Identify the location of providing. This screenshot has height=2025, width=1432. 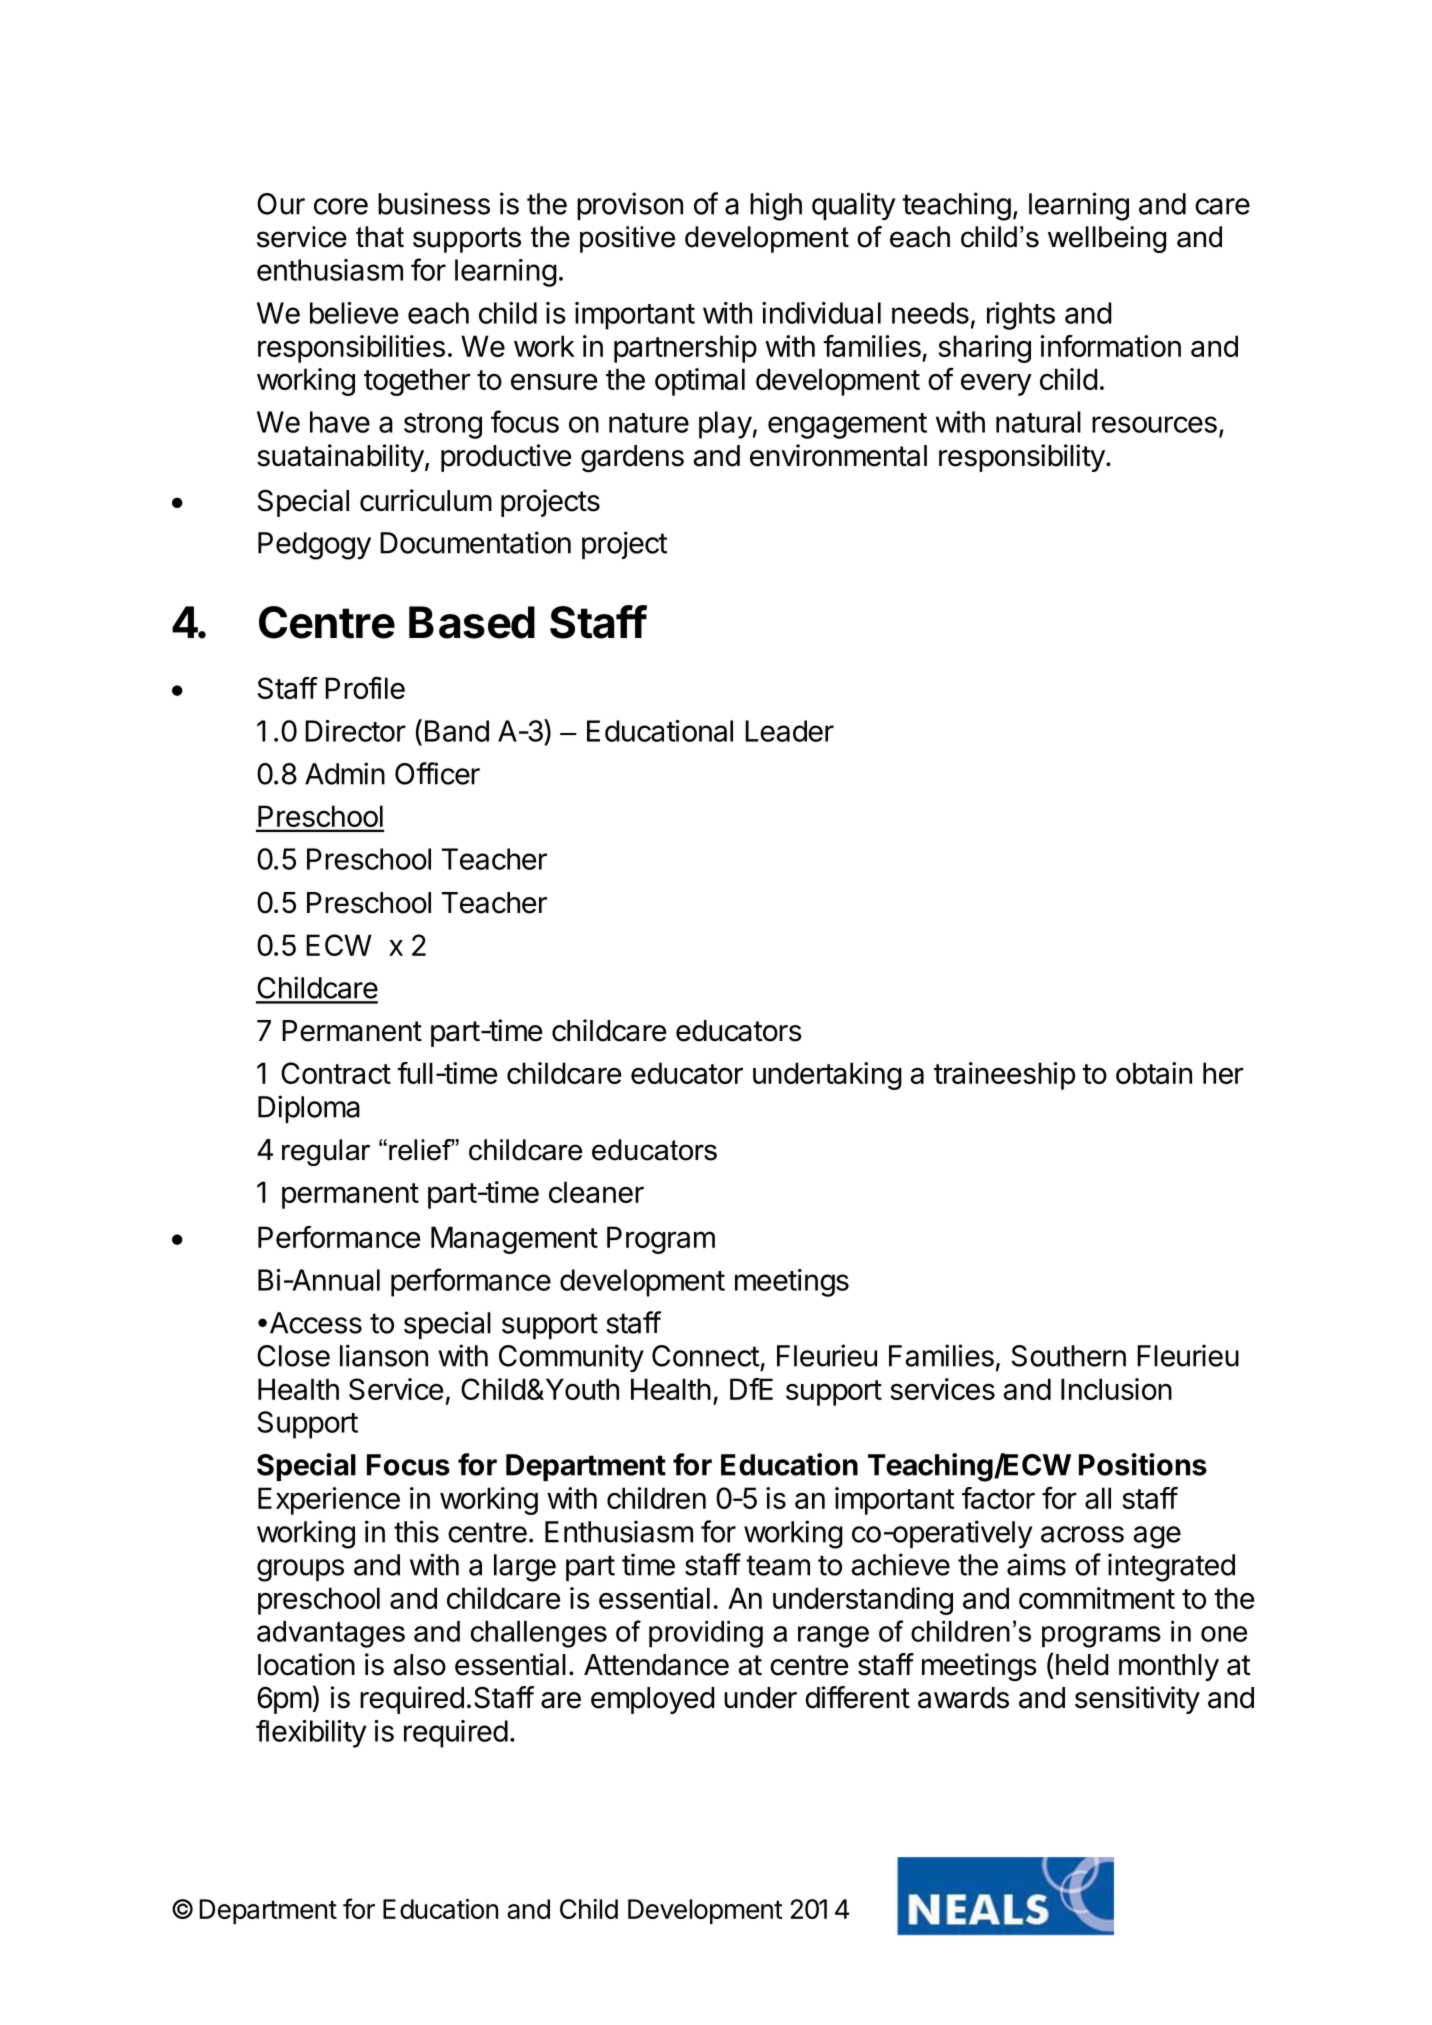
(706, 1634).
